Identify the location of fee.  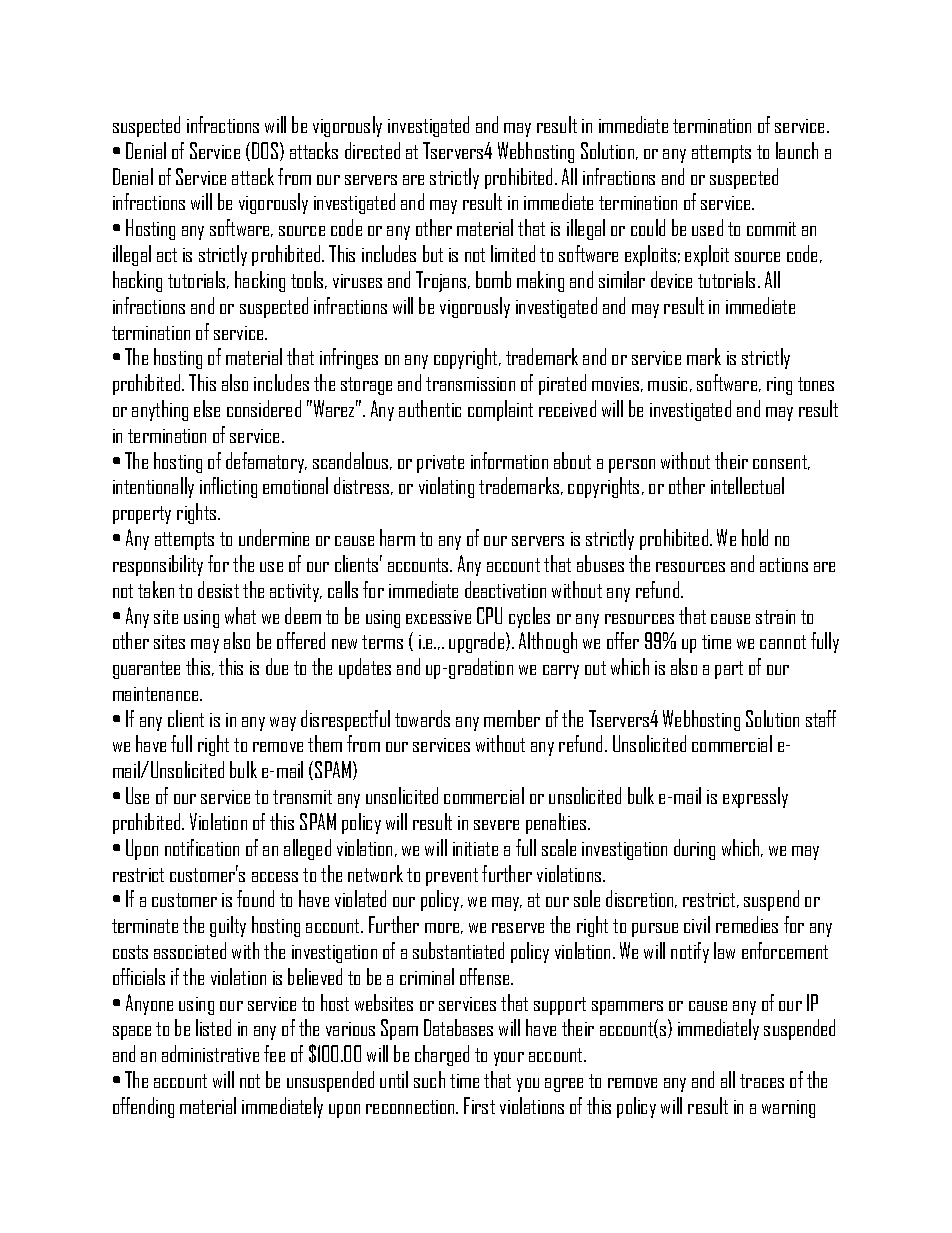
(274, 1053).
